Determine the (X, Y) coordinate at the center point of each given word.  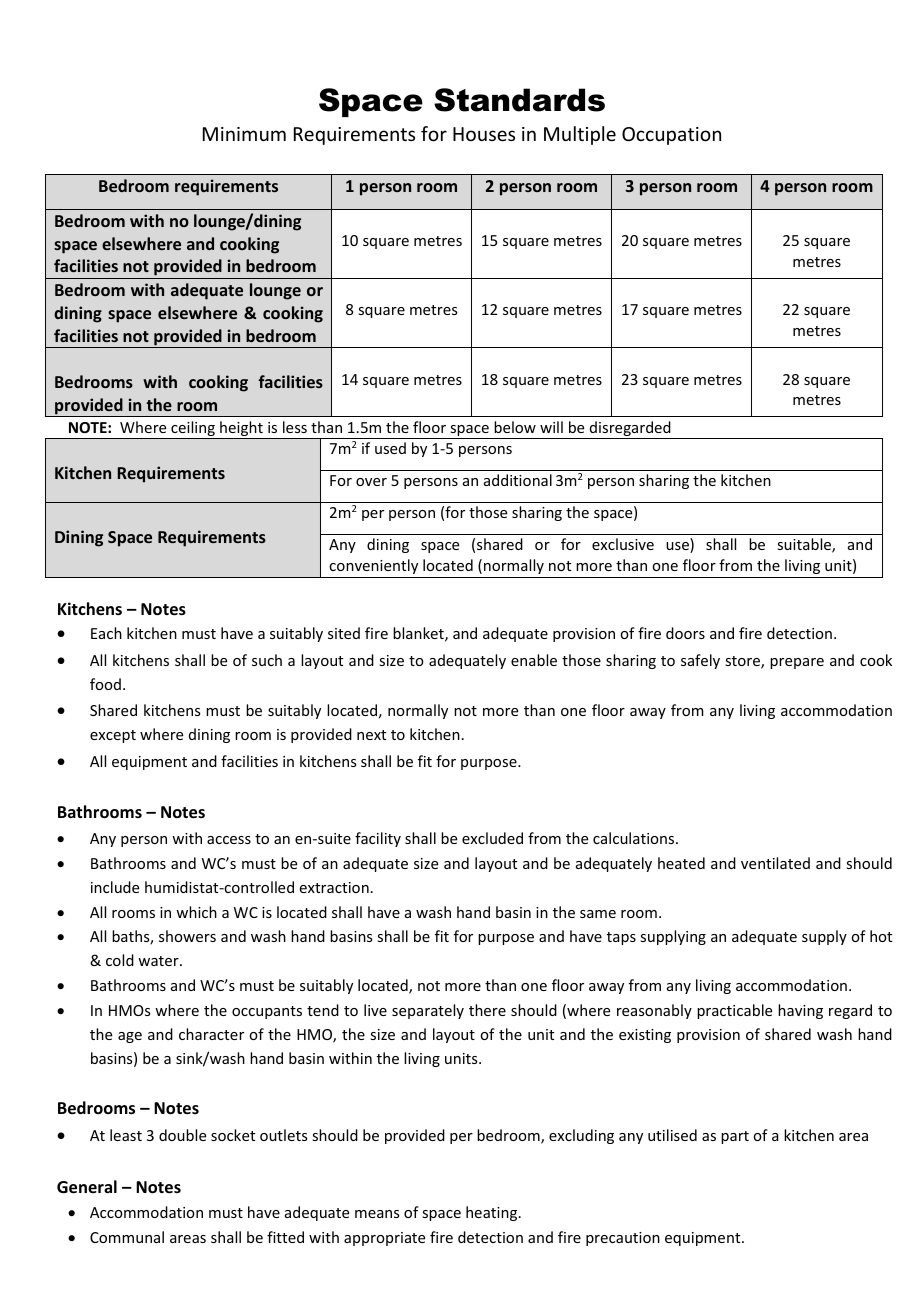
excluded (492, 838)
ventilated (775, 863)
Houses (484, 134)
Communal (127, 1237)
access (229, 840)
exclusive (623, 544)
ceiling (193, 430)
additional (518, 480)
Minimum (244, 134)
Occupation (671, 136)
